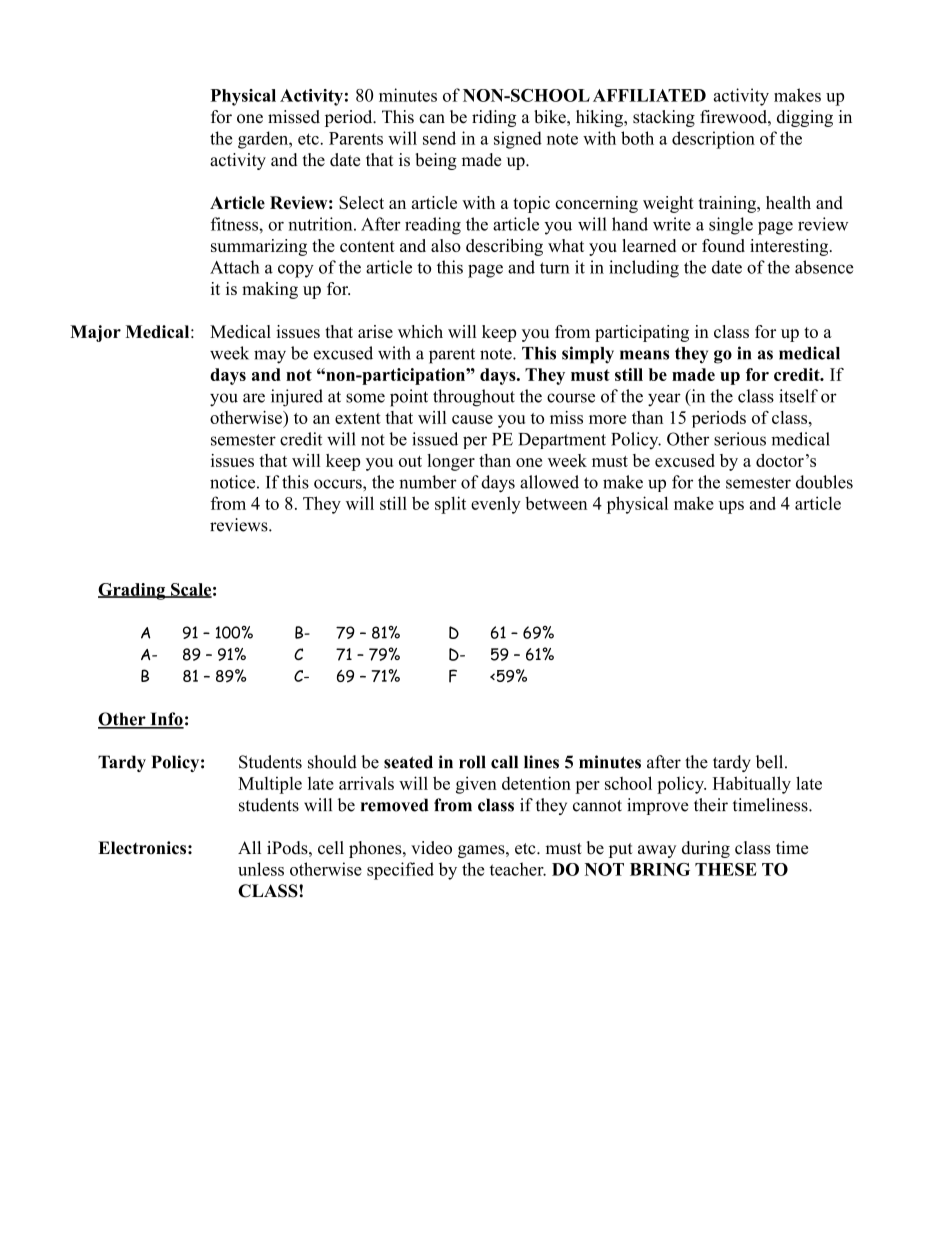  What do you see at coordinates (731, 507) in the page?
I see `ups` at bounding box center [731, 507].
